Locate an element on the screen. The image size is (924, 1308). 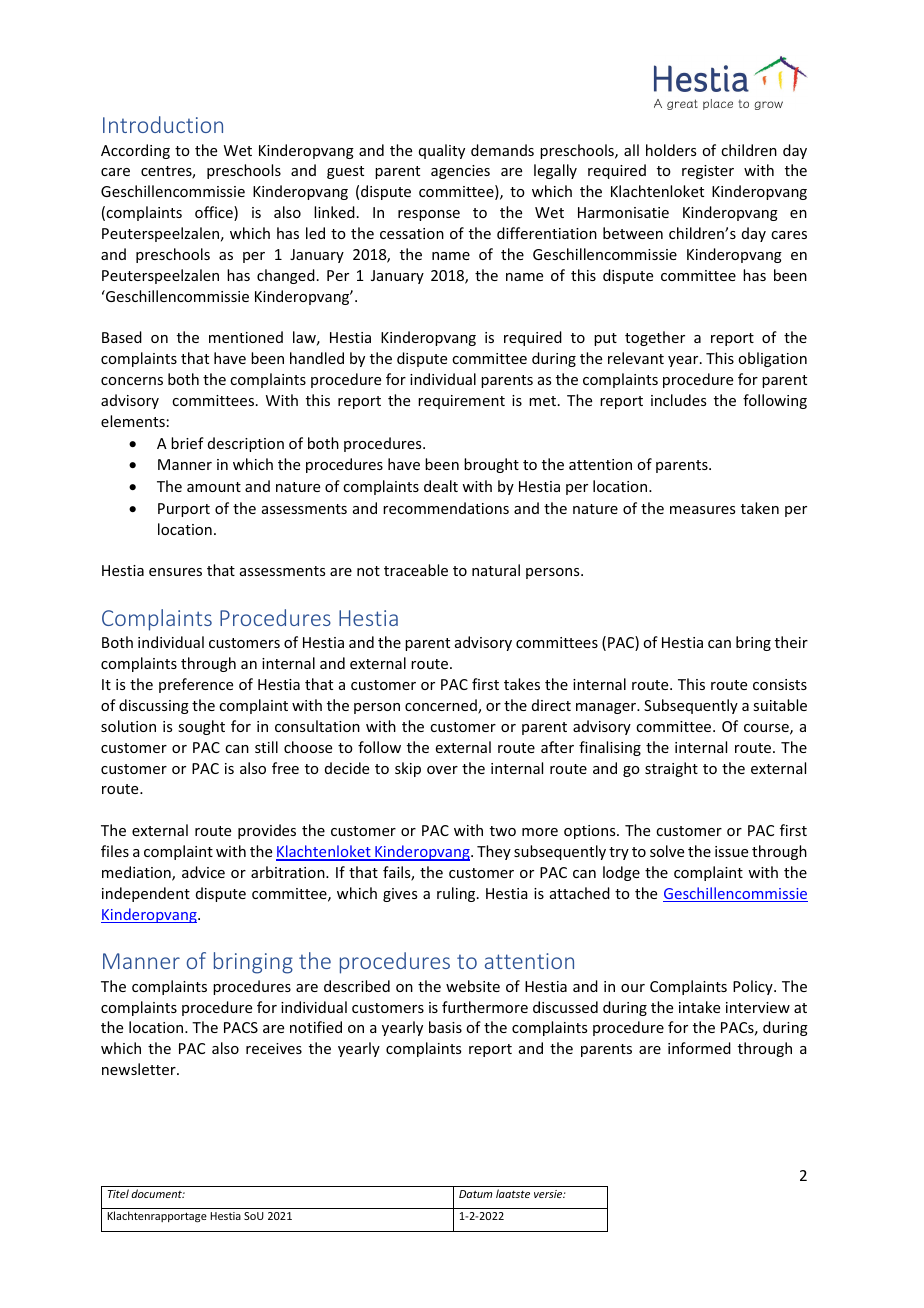
concerned is located at coordinates (442, 706).
